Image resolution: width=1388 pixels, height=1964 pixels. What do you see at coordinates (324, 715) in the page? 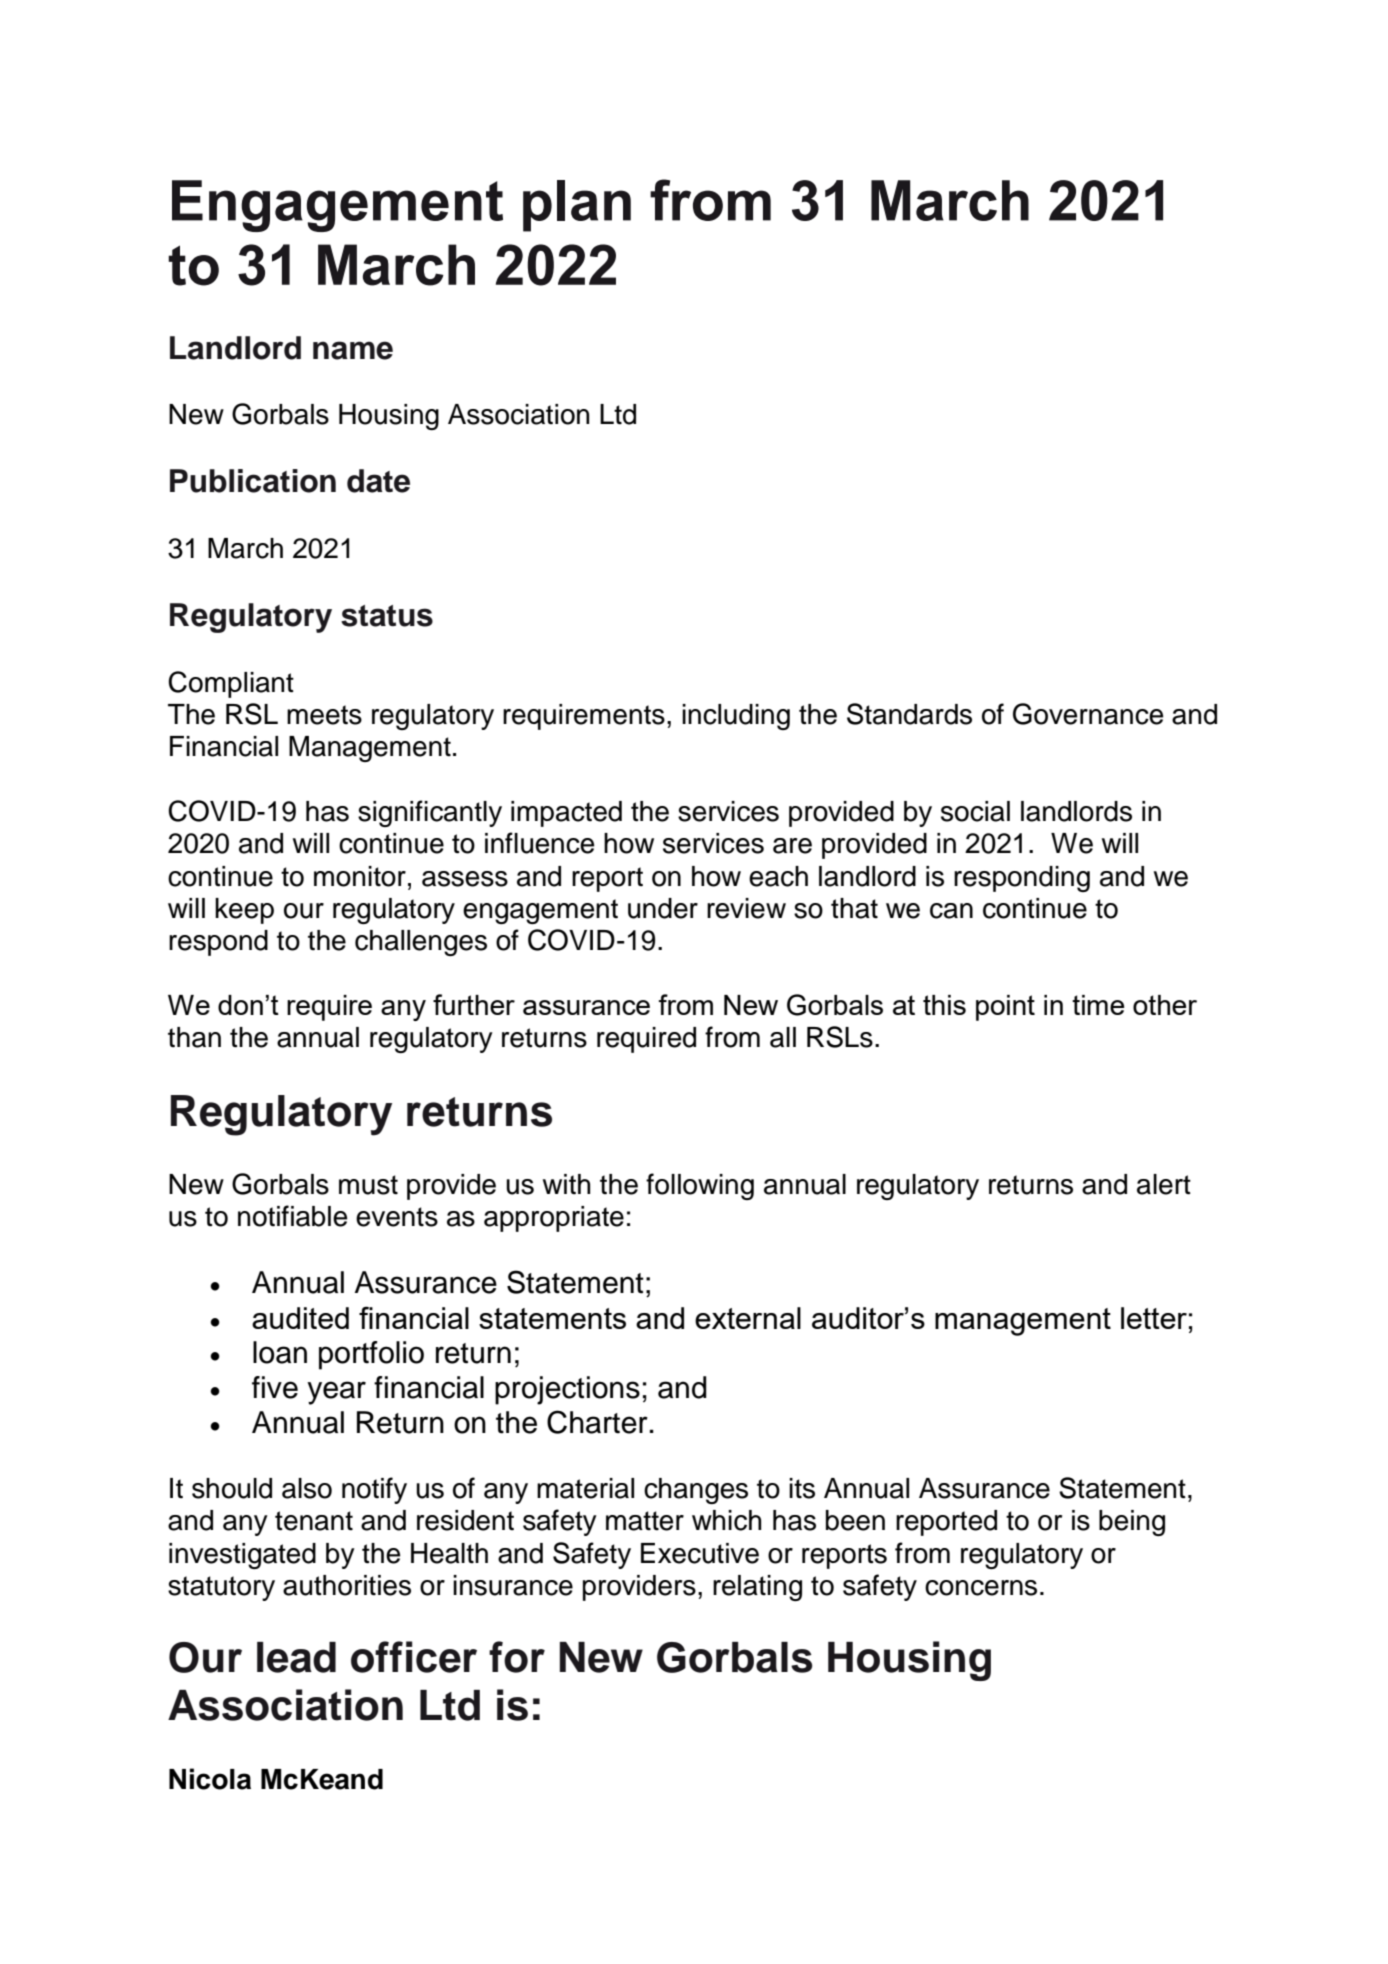
I see `meets` at bounding box center [324, 715].
